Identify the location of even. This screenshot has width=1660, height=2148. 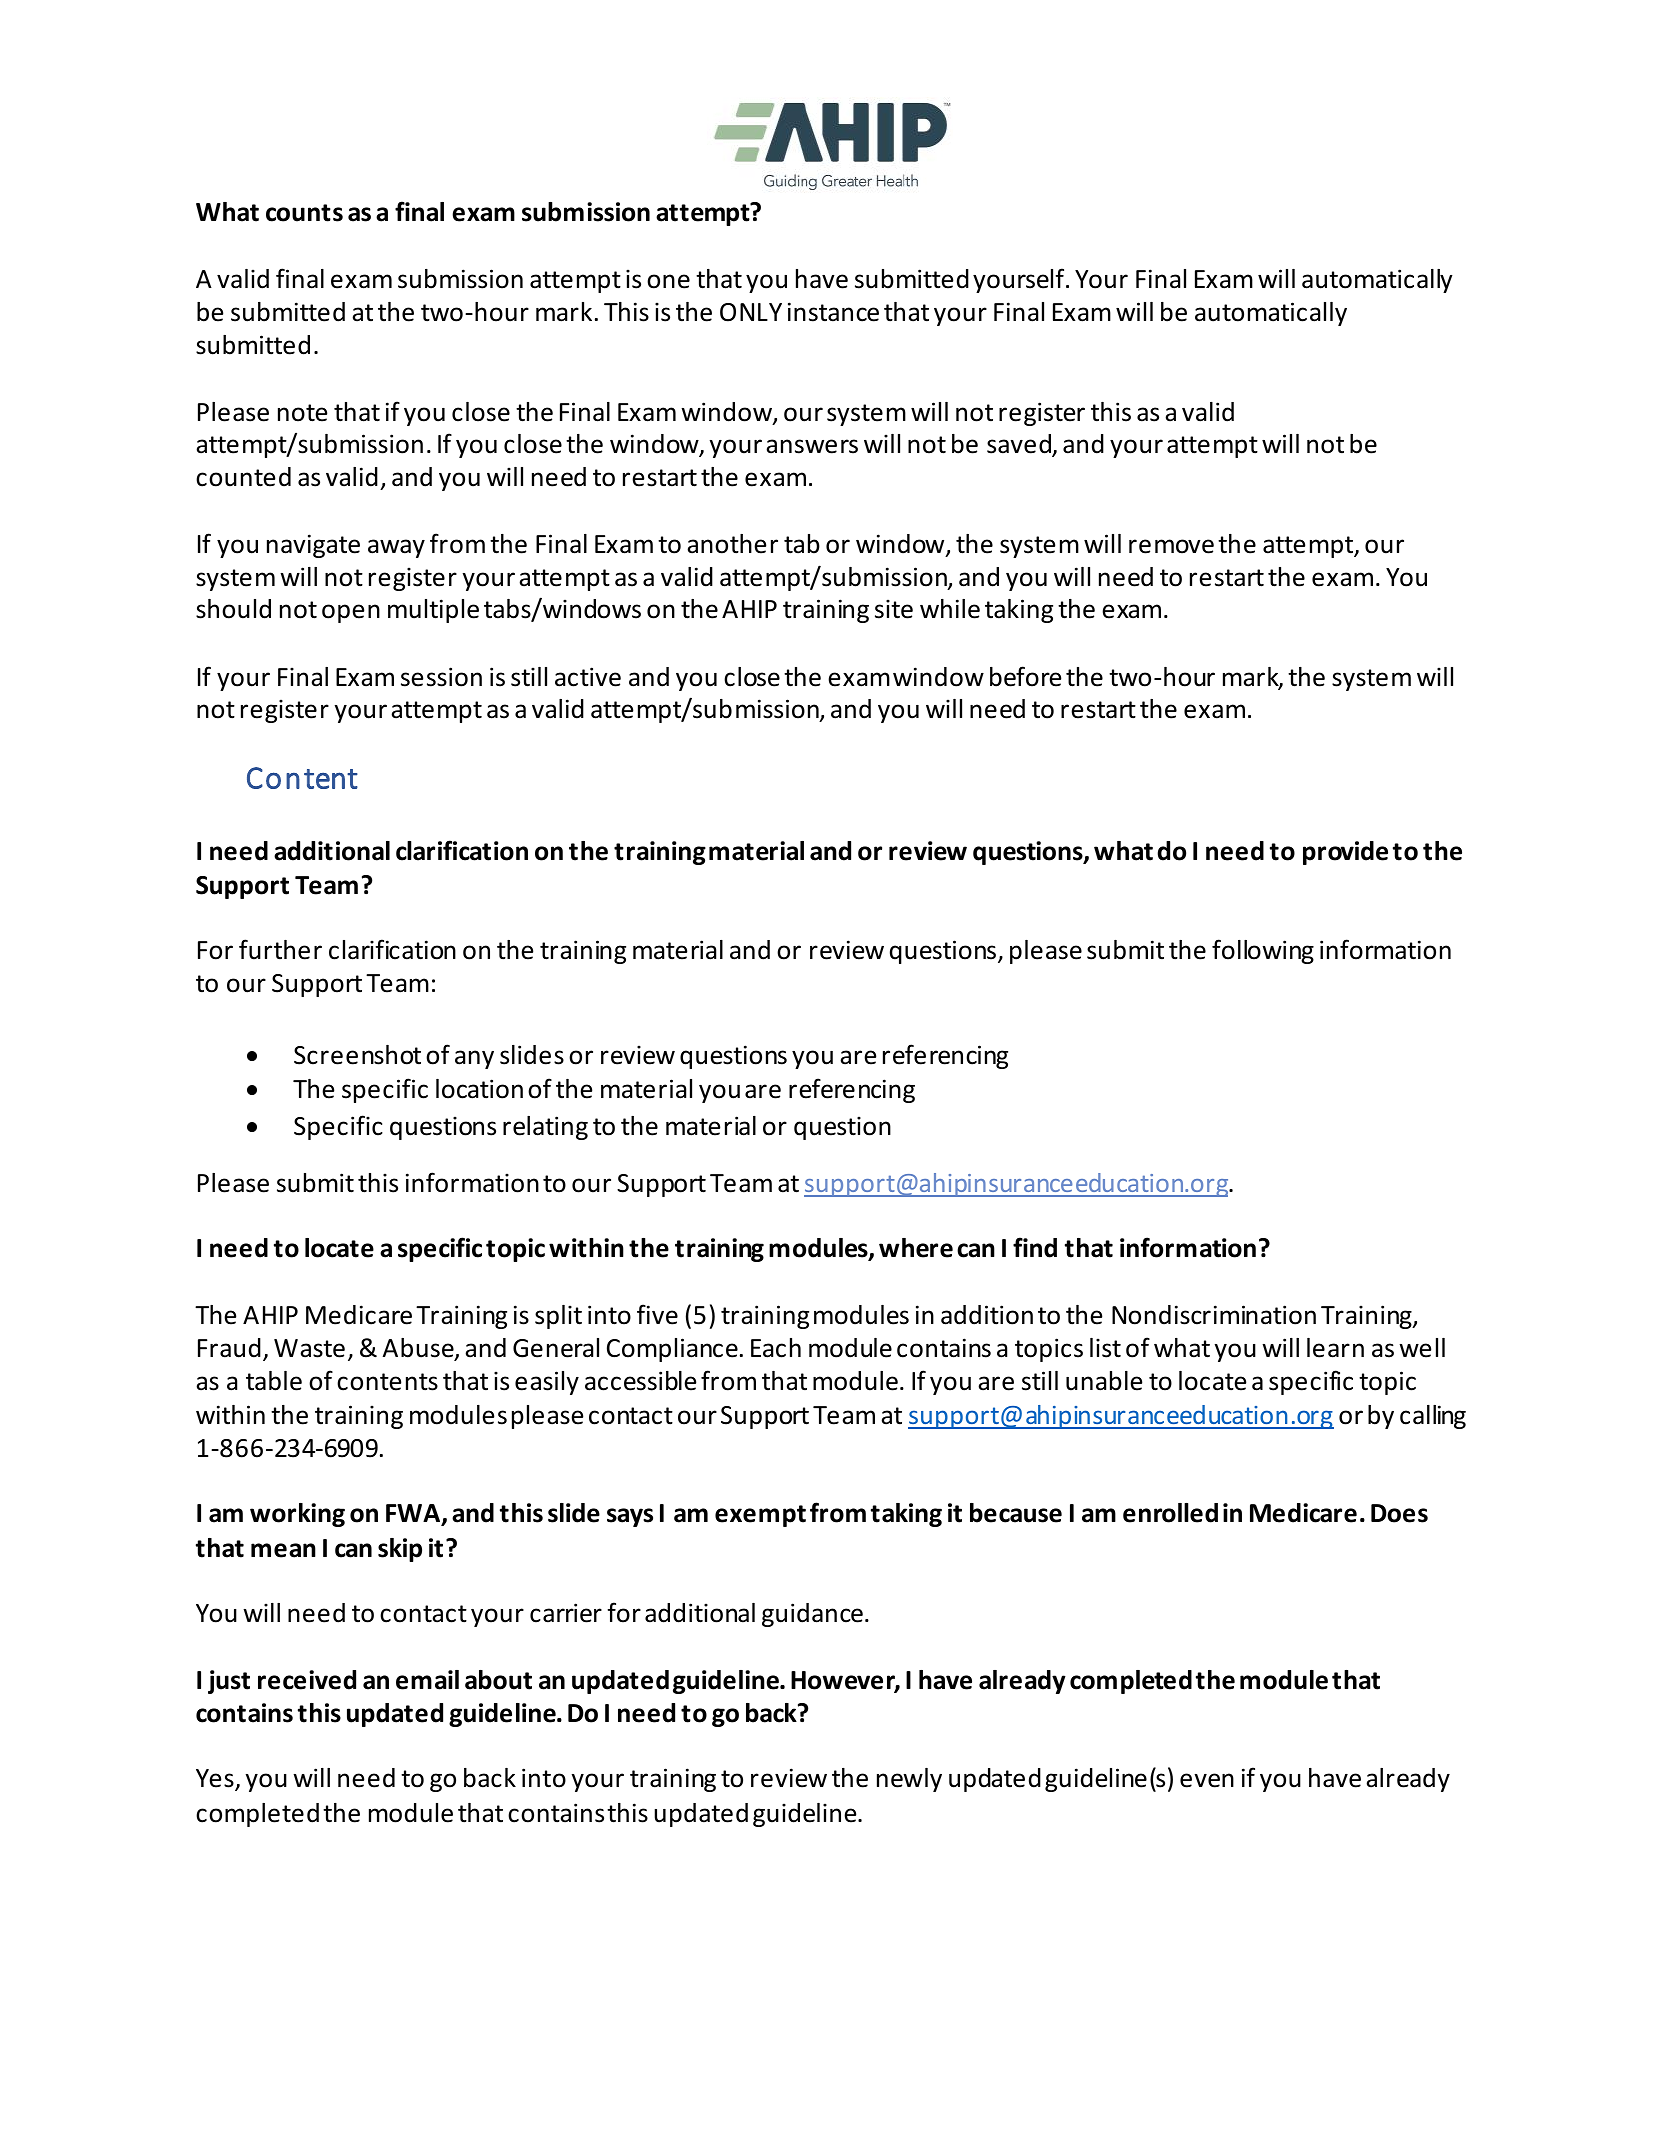
(1207, 1780).
